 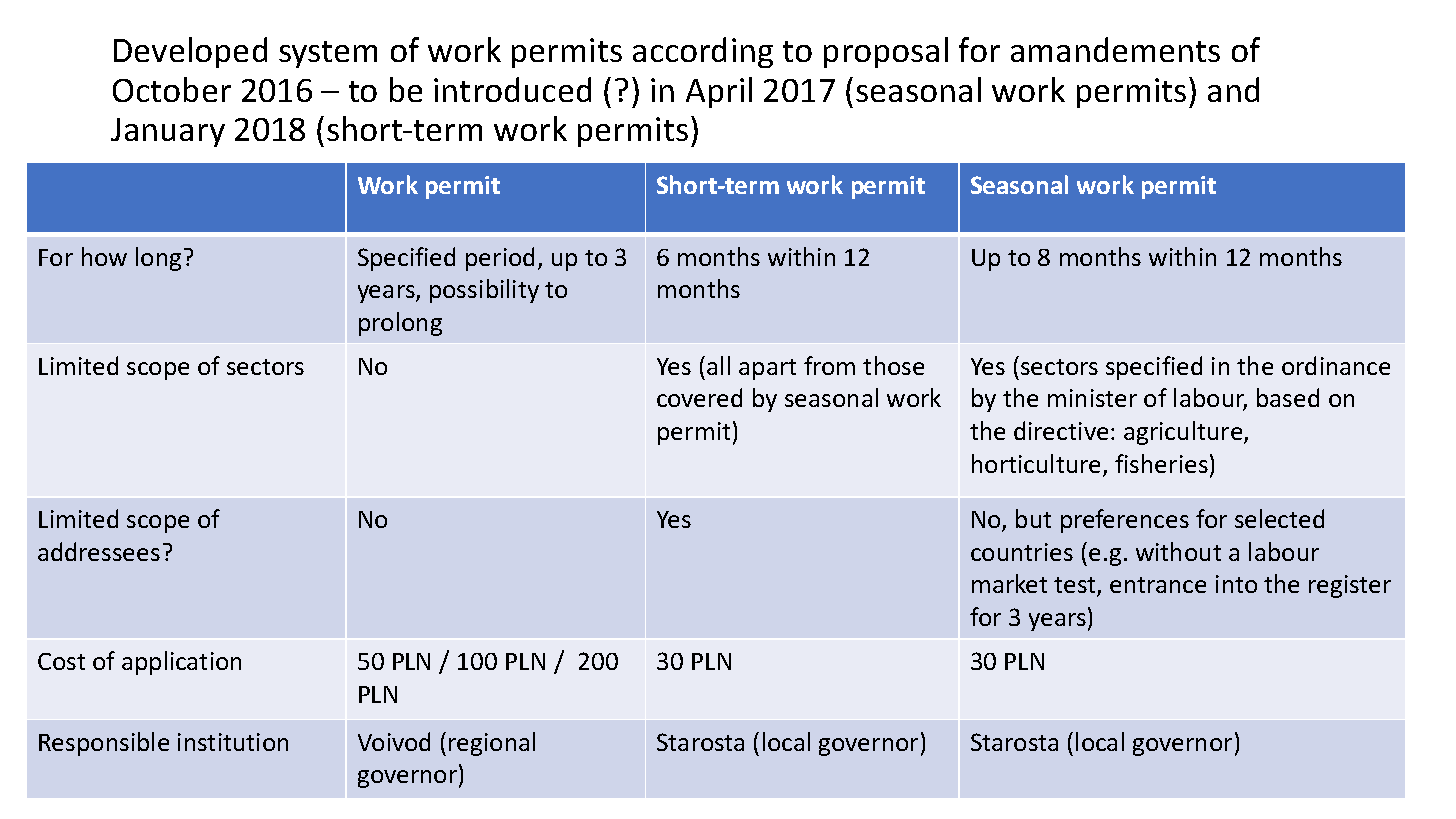 I want to click on April, so click(x=719, y=92).
